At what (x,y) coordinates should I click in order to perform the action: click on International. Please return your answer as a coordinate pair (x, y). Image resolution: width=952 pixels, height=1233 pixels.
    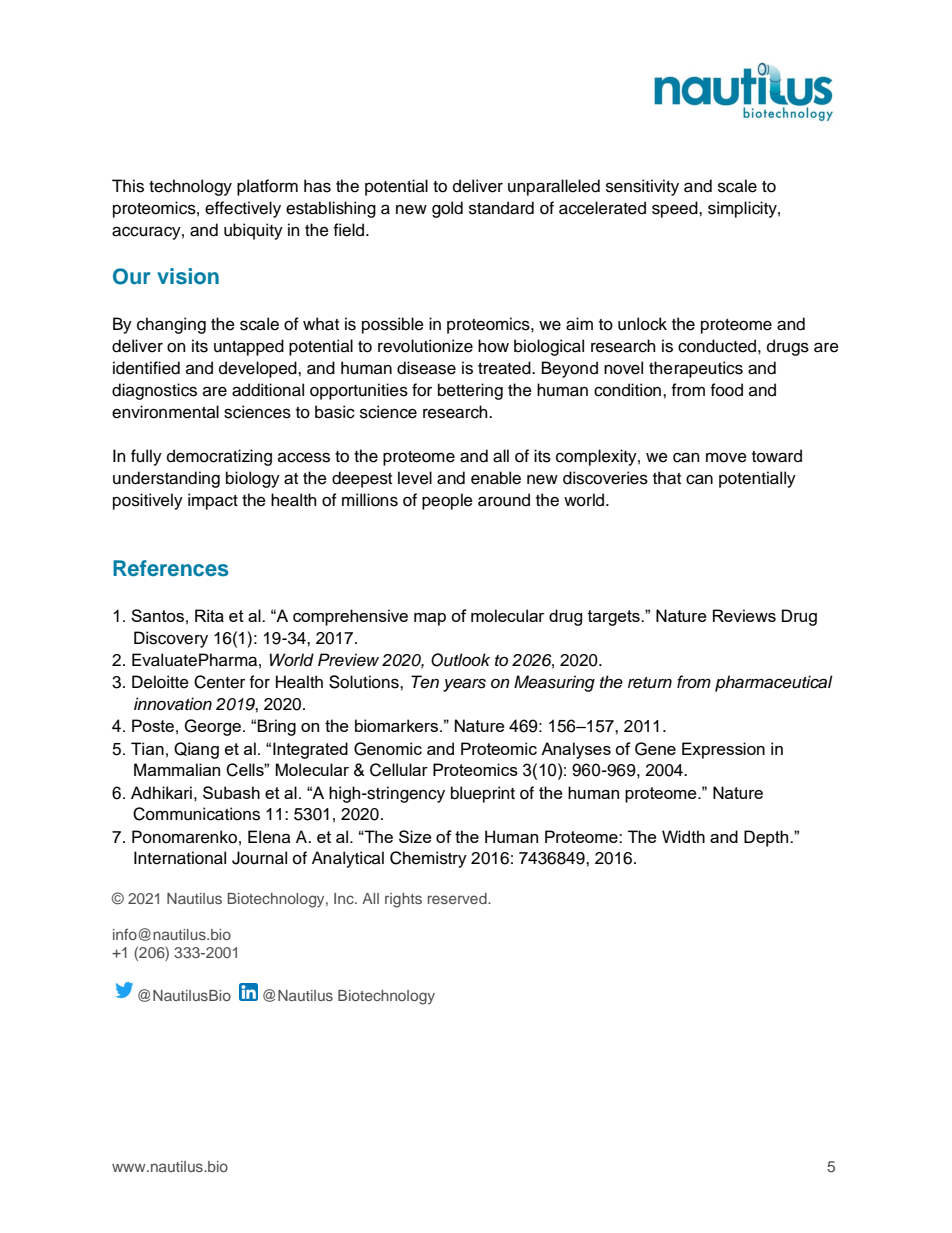
    Looking at the image, I should click on (180, 858).
